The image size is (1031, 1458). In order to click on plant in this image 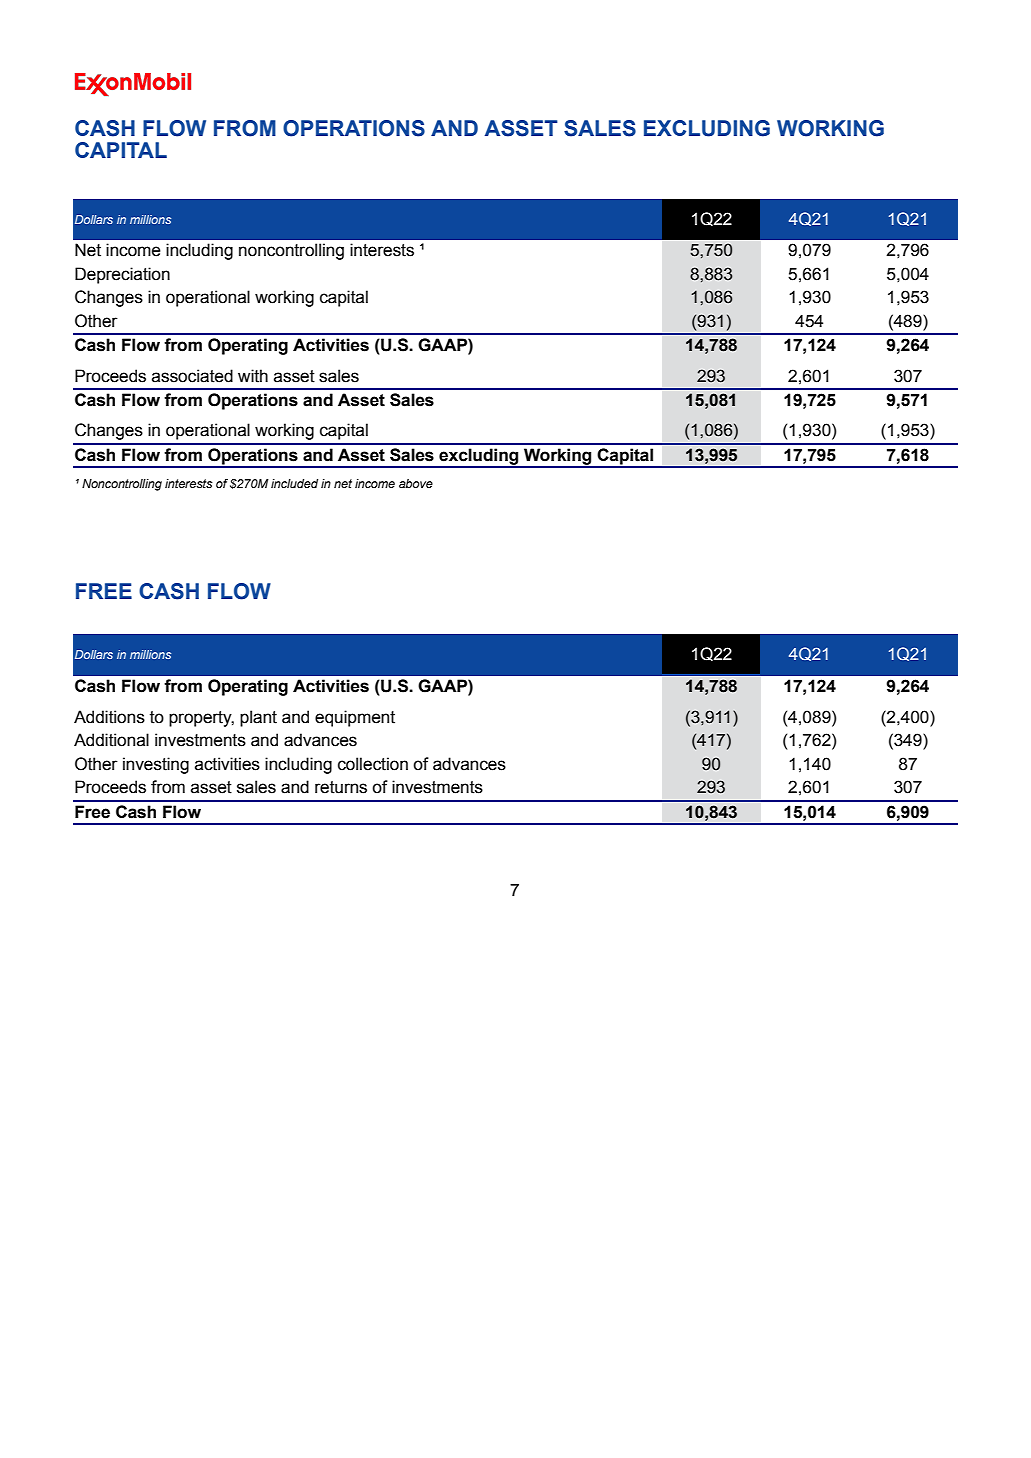, I will do `click(258, 718)`.
